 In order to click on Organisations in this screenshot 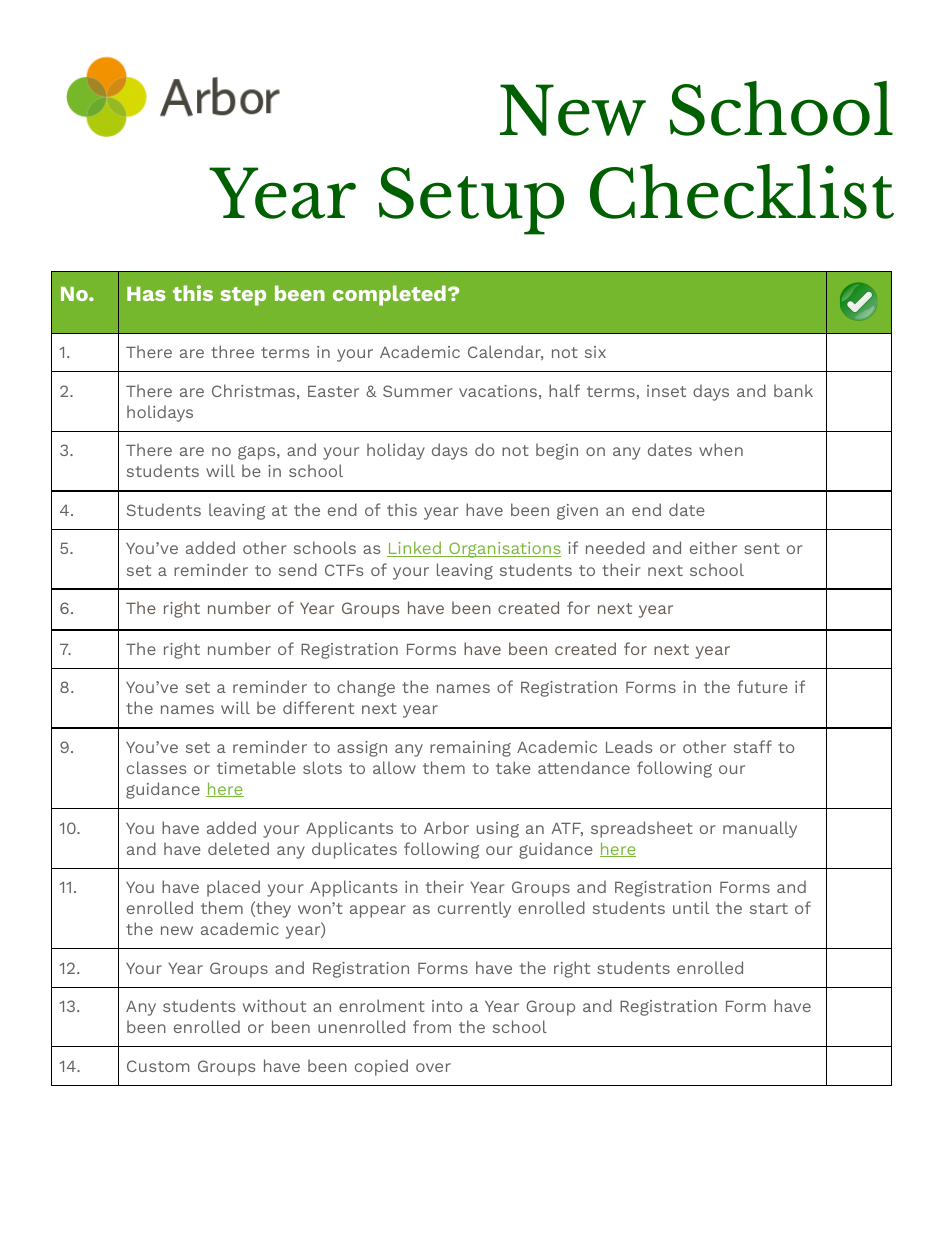, I will do `click(504, 550)`.
